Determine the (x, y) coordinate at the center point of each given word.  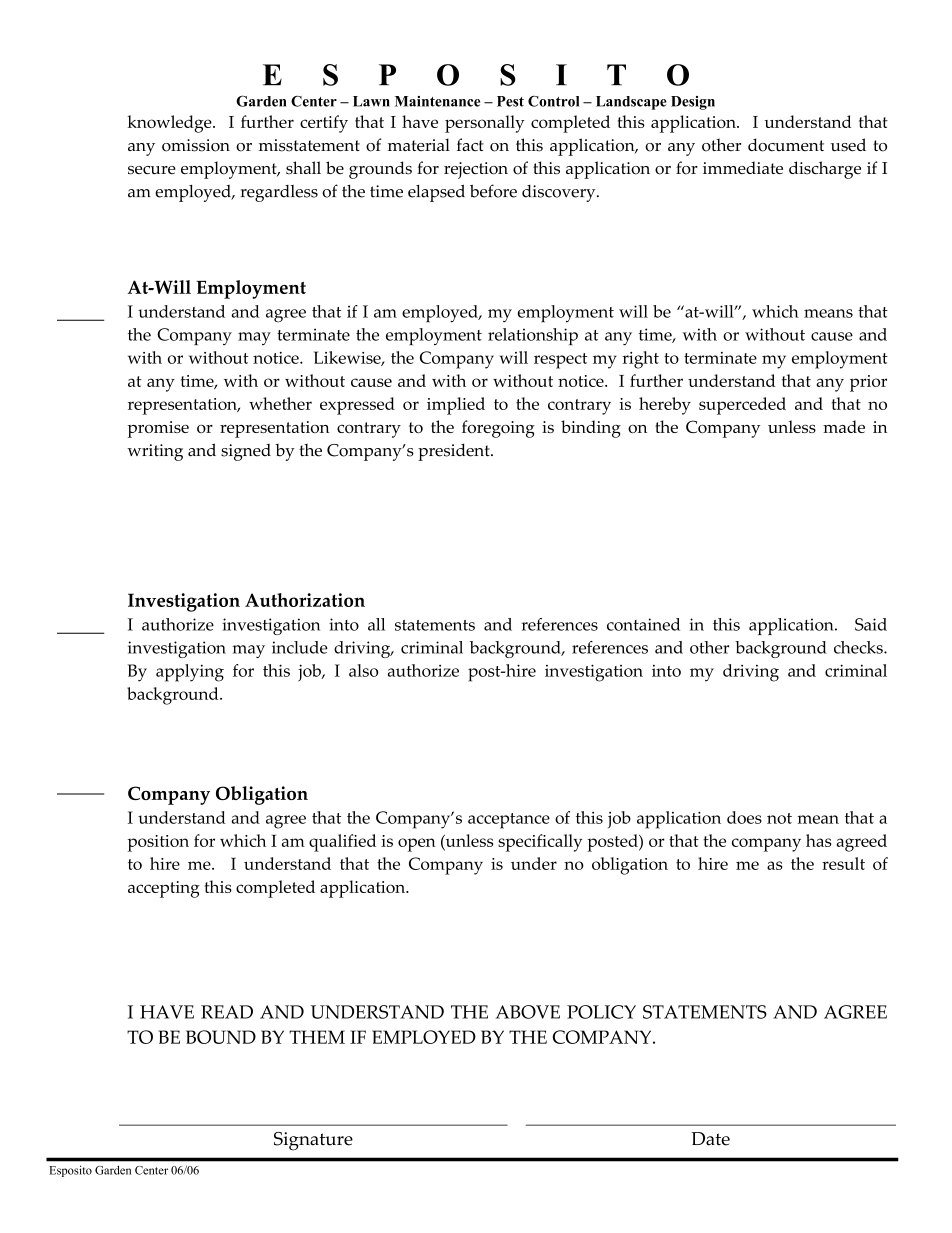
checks (859, 647)
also (363, 670)
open (417, 845)
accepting (164, 889)
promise (158, 429)
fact (470, 145)
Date (711, 1139)
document (786, 145)
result (843, 863)
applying (190, 673)
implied (456, 406)
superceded (742, 406)
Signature (313, 1141)
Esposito (70, 1171)
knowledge (170, 124)
